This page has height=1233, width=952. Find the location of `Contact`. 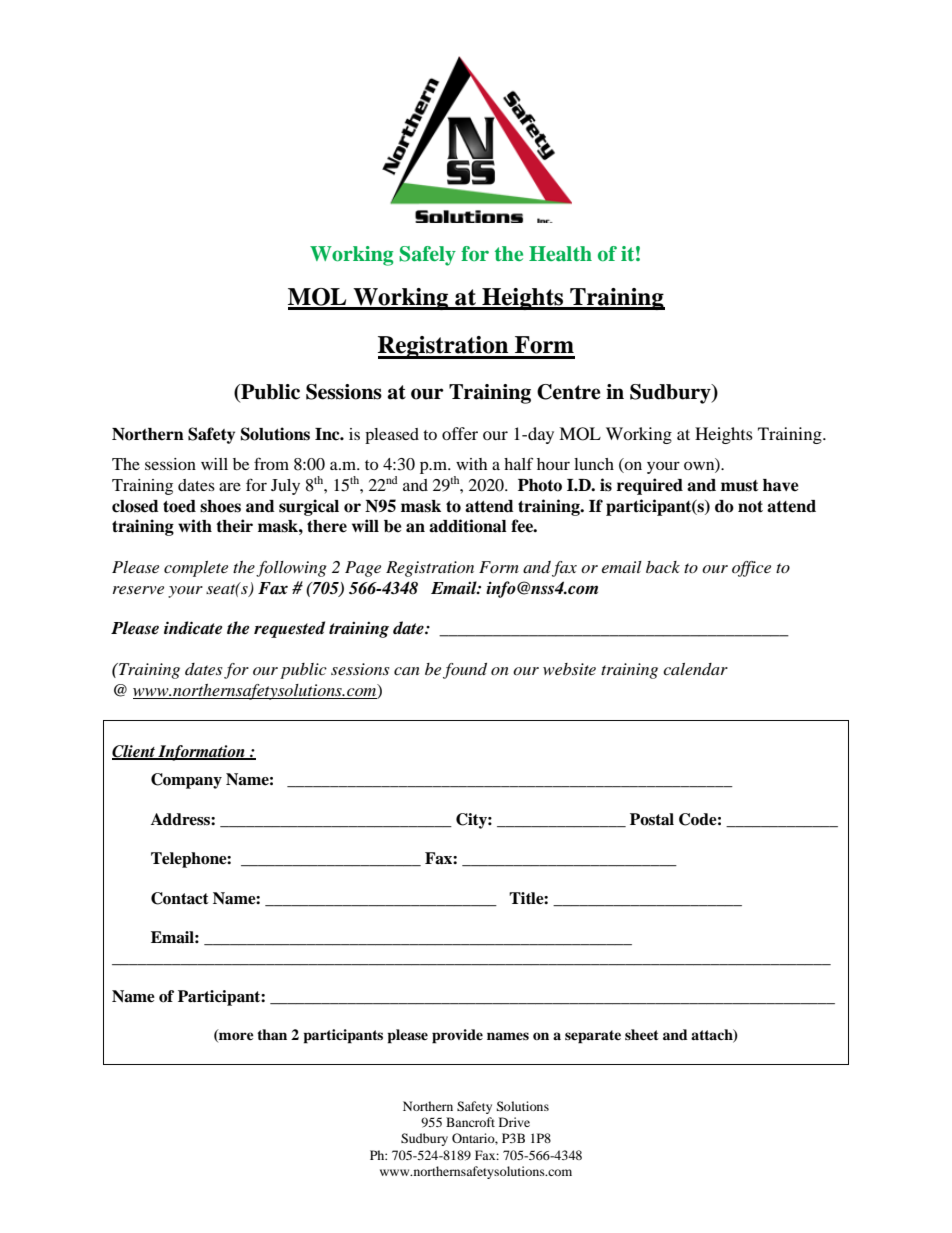

Contact is located at coordinates (180, 898).
